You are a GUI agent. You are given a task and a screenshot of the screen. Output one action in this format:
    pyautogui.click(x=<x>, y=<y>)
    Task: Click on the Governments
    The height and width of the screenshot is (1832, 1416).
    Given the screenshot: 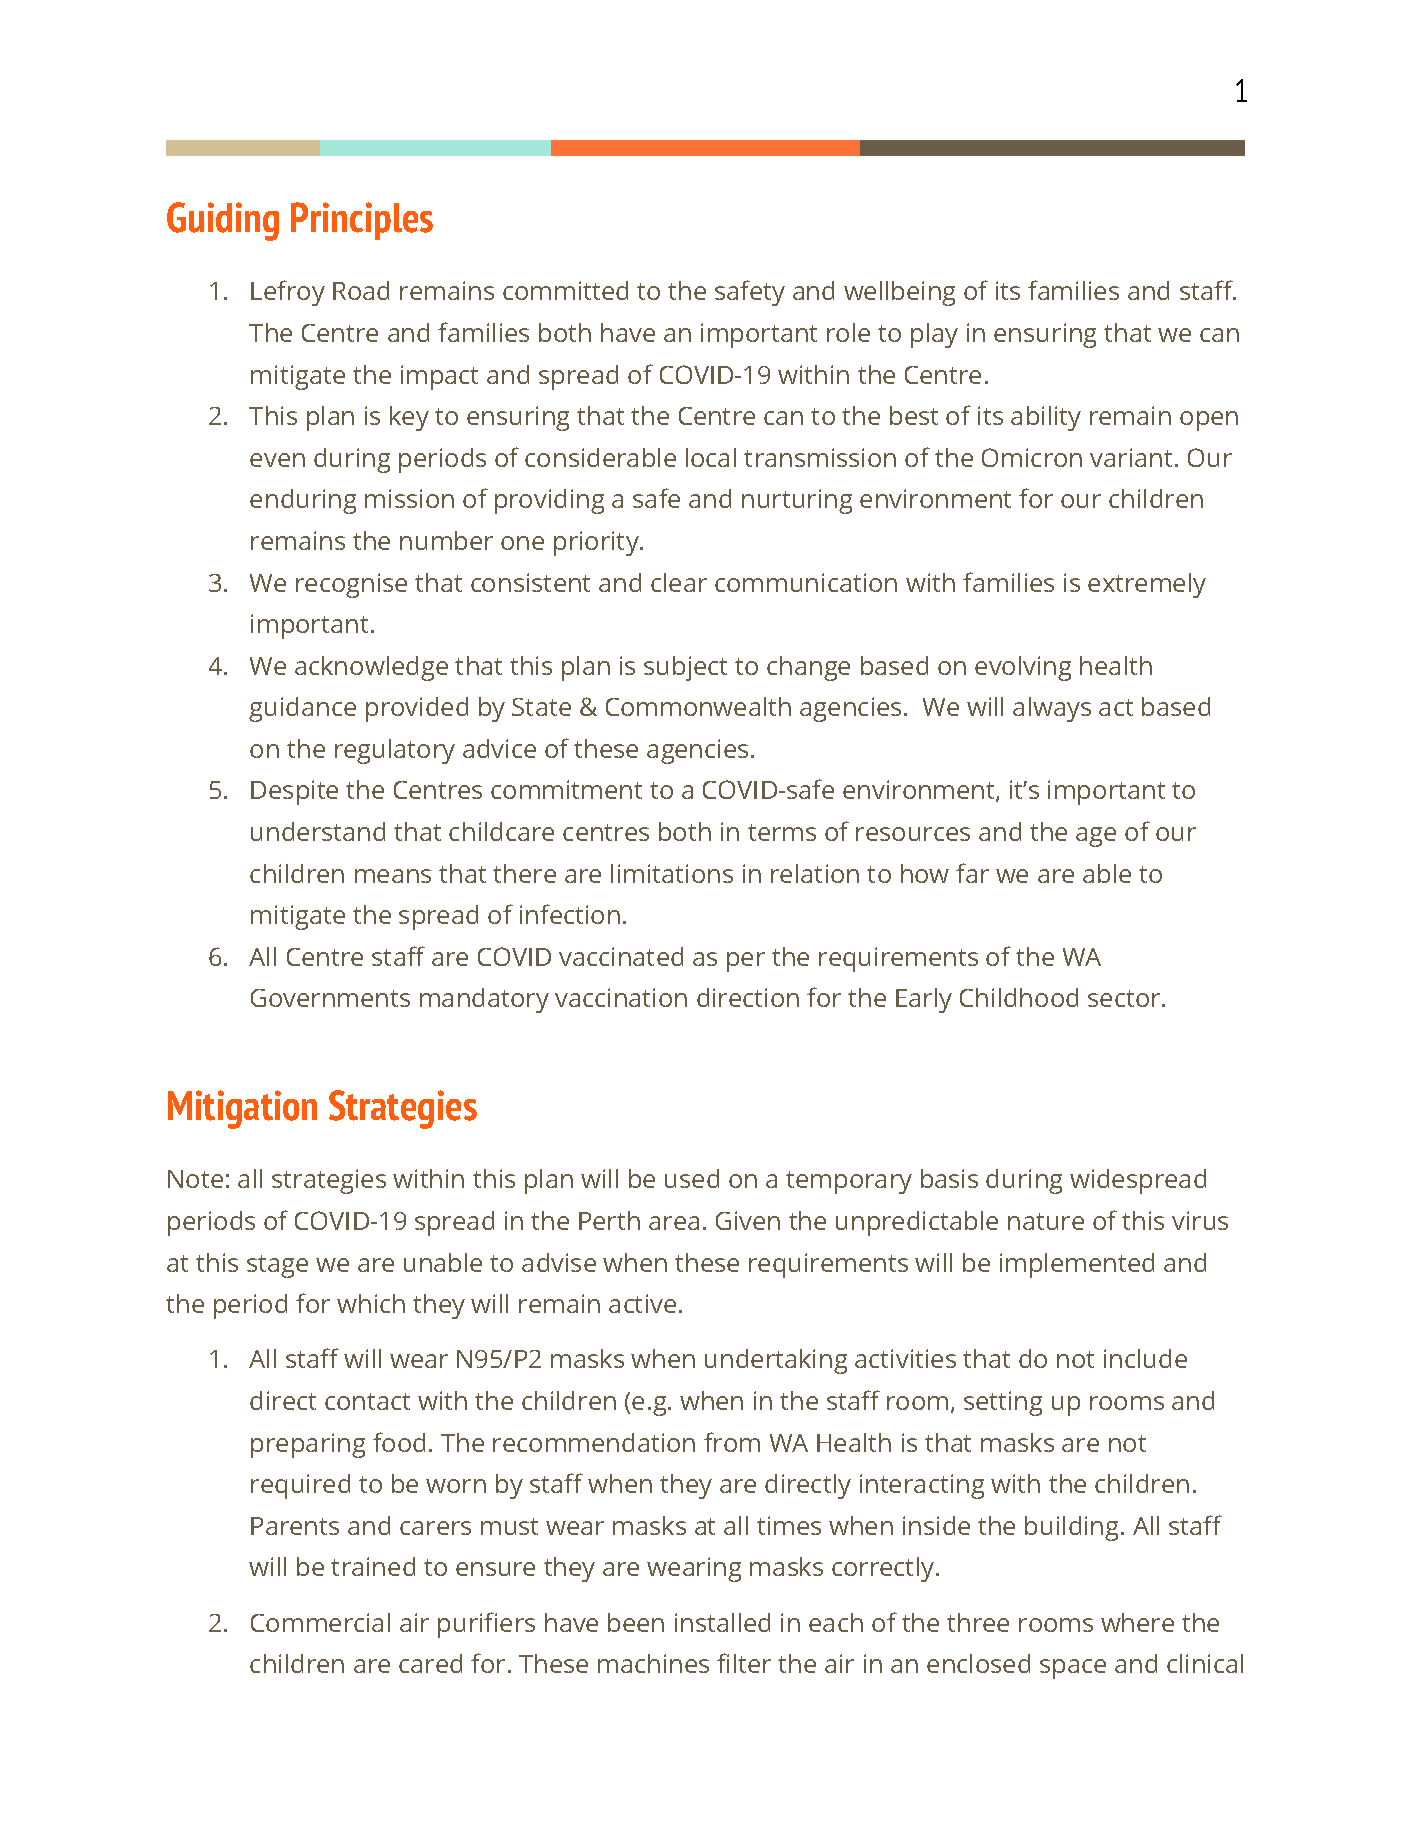 What is the action you would take?
    pyautogui.click(x=330, y=998)
